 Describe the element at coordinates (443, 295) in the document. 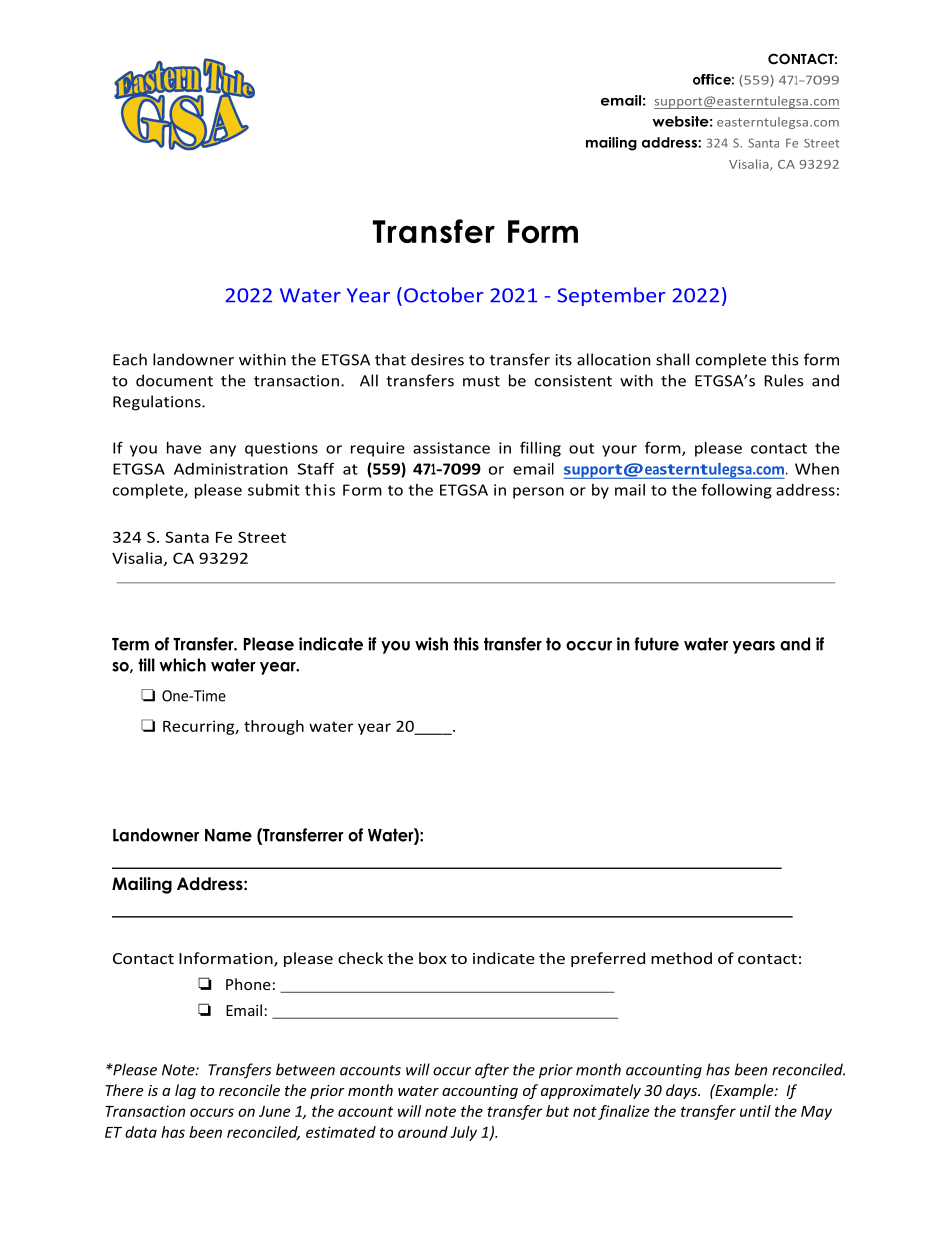

I see `October` at that location.
